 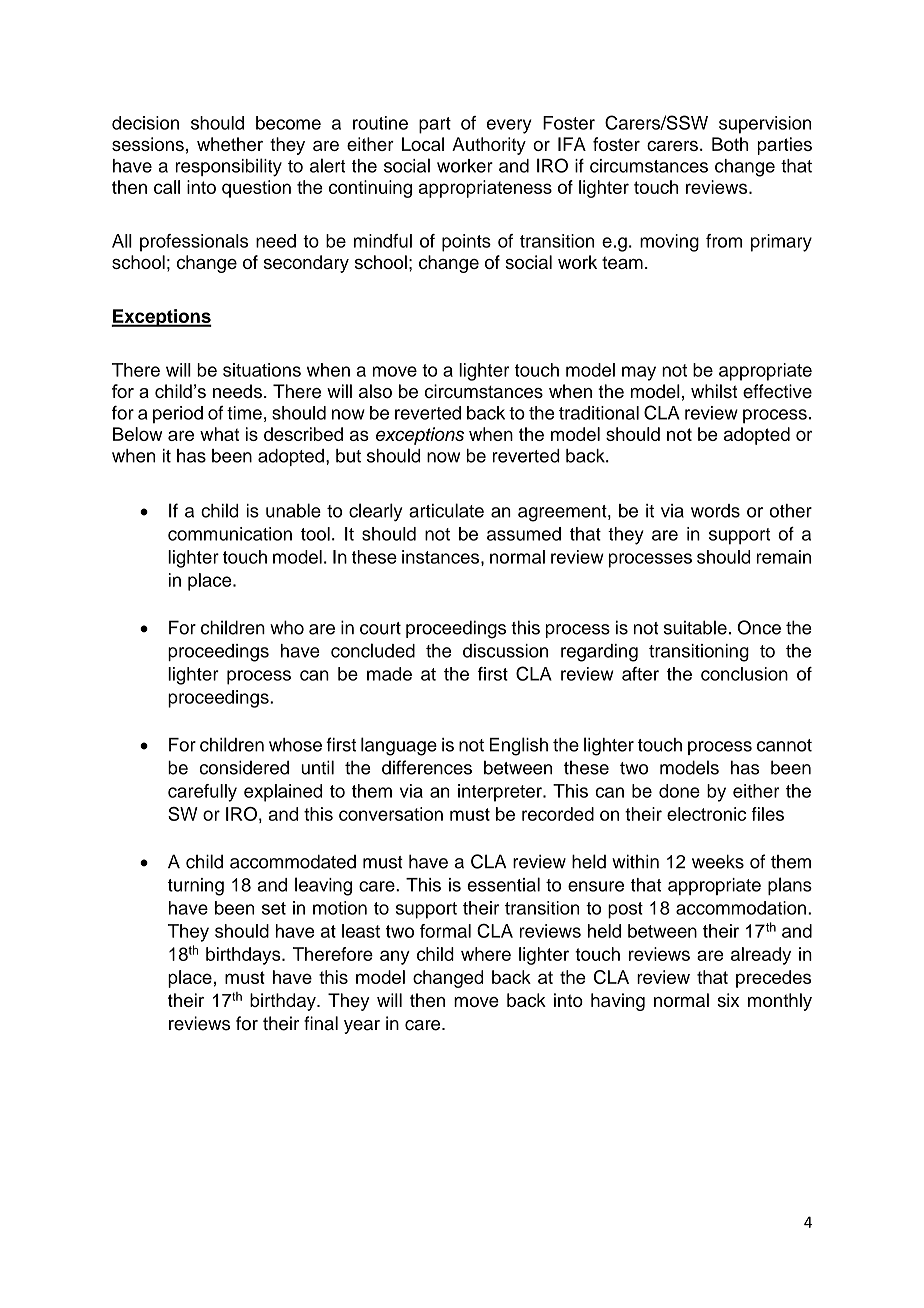 What do you see at coordinates (714, 391) in the screenshot?
I see `whilst` at bounding box center [714, 391].
